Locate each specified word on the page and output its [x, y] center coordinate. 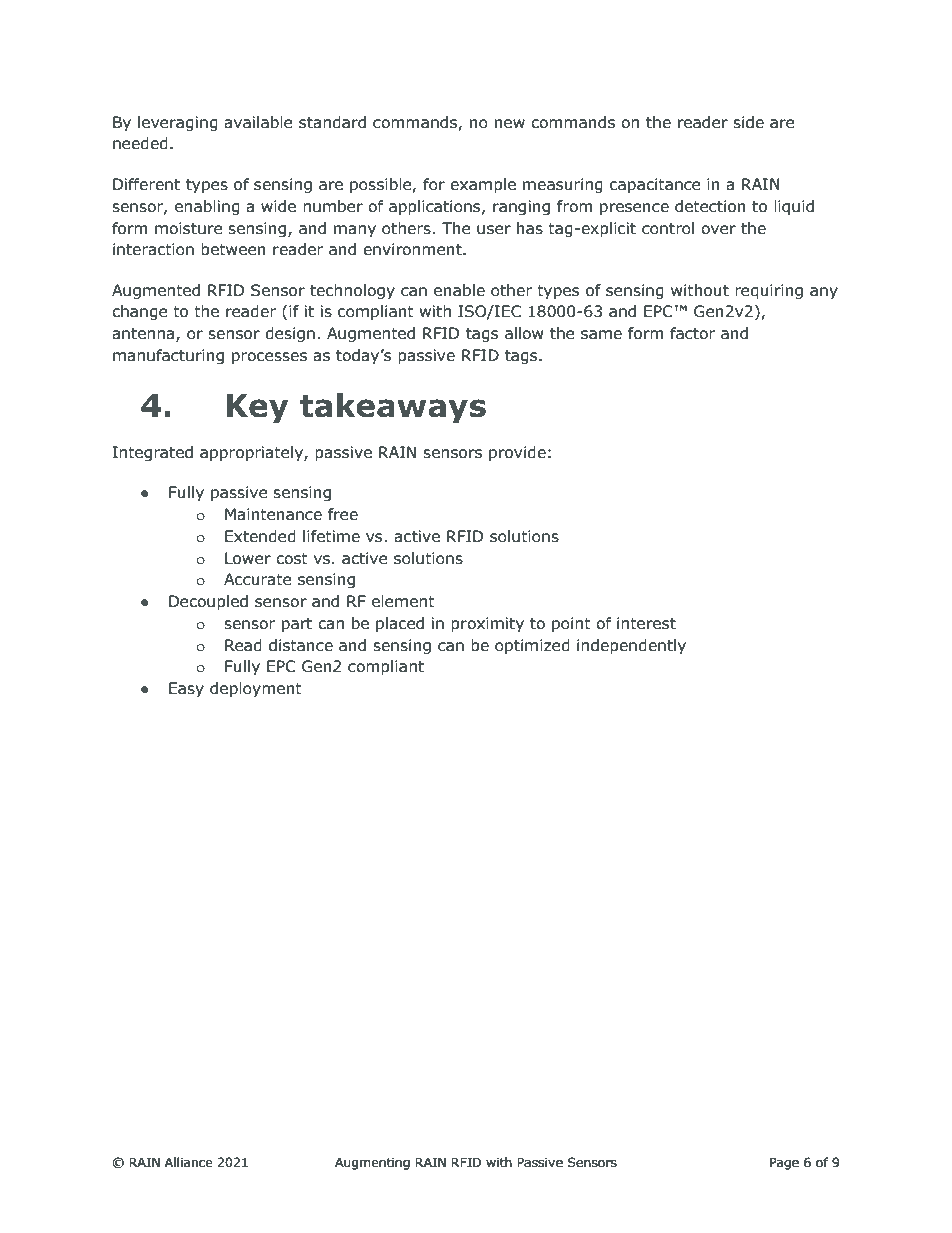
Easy [186, 689]
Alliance [189, 1162]
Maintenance [273, 514]
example [483, 185]
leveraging [178, 123]
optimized [532, 646]
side [748, 122]
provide [517, 453]
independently [631, 646]
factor [692, 333]
